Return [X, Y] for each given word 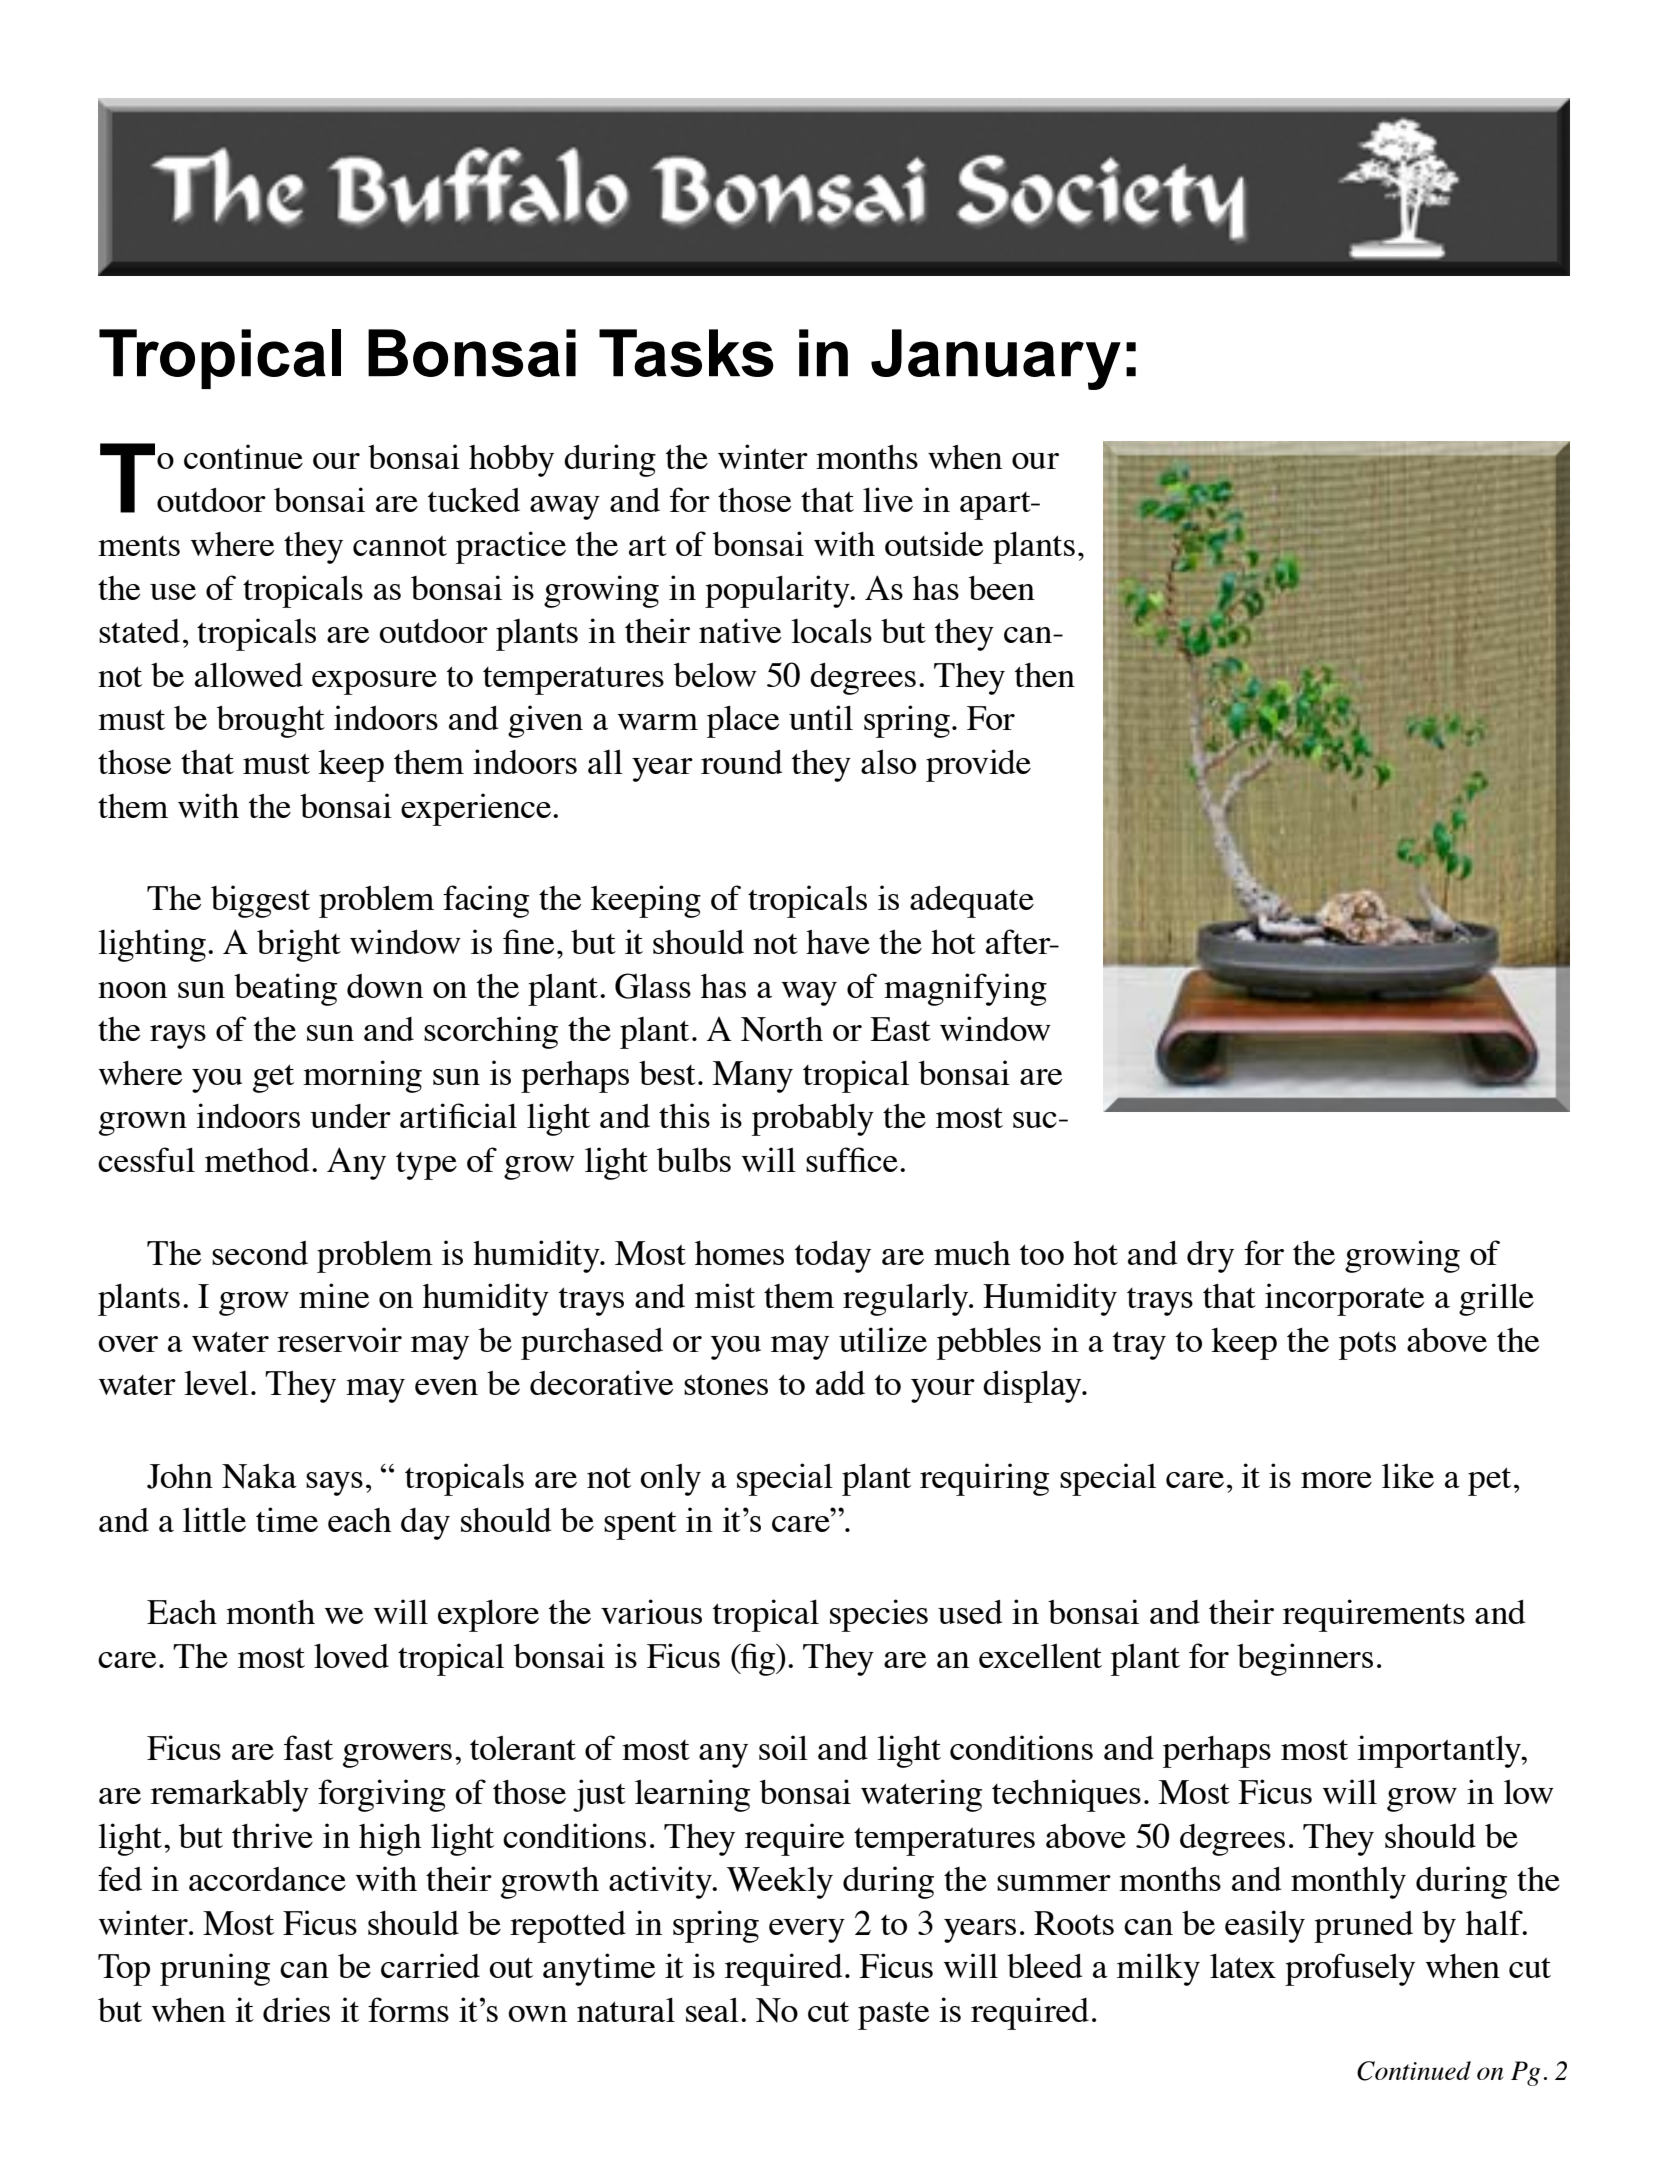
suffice [852, 1159]
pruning [215, 1969]
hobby [511, 461]
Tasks [686, 353]
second [260, 1253]
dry [1210, 1257]
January [996, 359]
